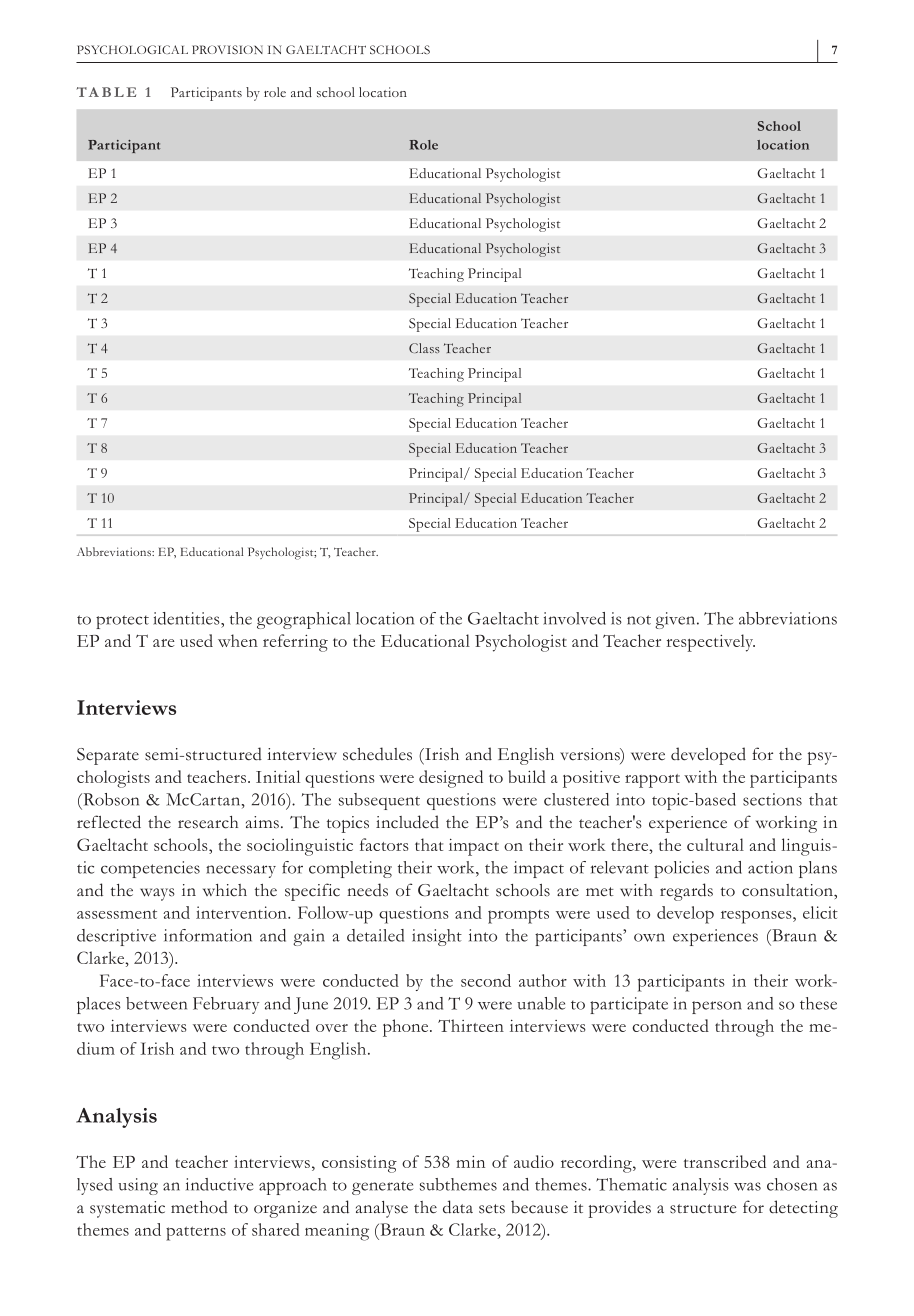 This image has height=1316, width=914. What do you see at coordinates (710, 643) in the image?
I see `respectively` at bounding box center [710, 643].
